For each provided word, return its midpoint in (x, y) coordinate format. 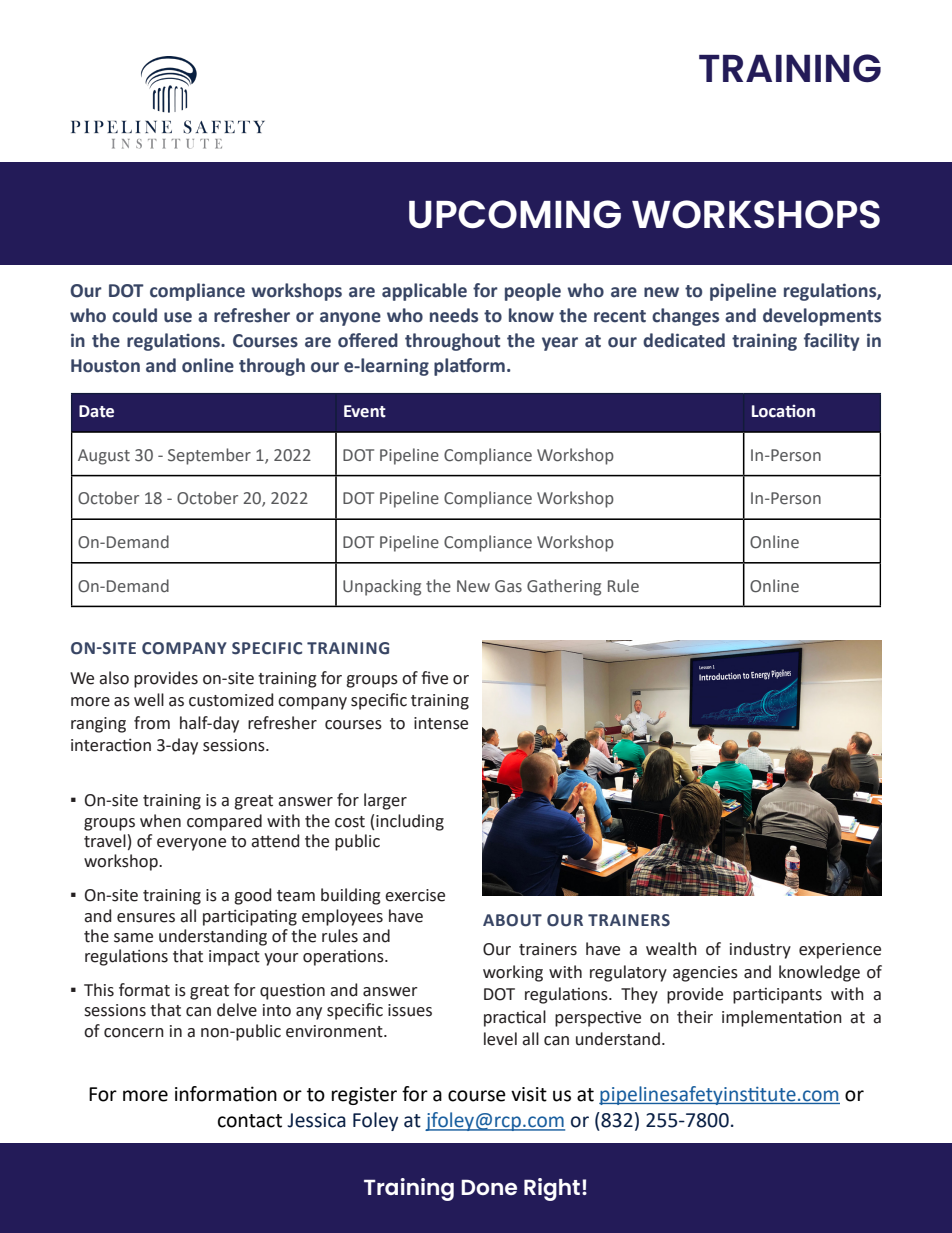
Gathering (564, 587)
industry (760, 950)
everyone (191, 844)
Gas (508, 586)
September (209, 456)
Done (489, 1187)
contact (250, 1121)
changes (685, 317)
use (178, 317)
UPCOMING (515, 214)
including (410, 822)
